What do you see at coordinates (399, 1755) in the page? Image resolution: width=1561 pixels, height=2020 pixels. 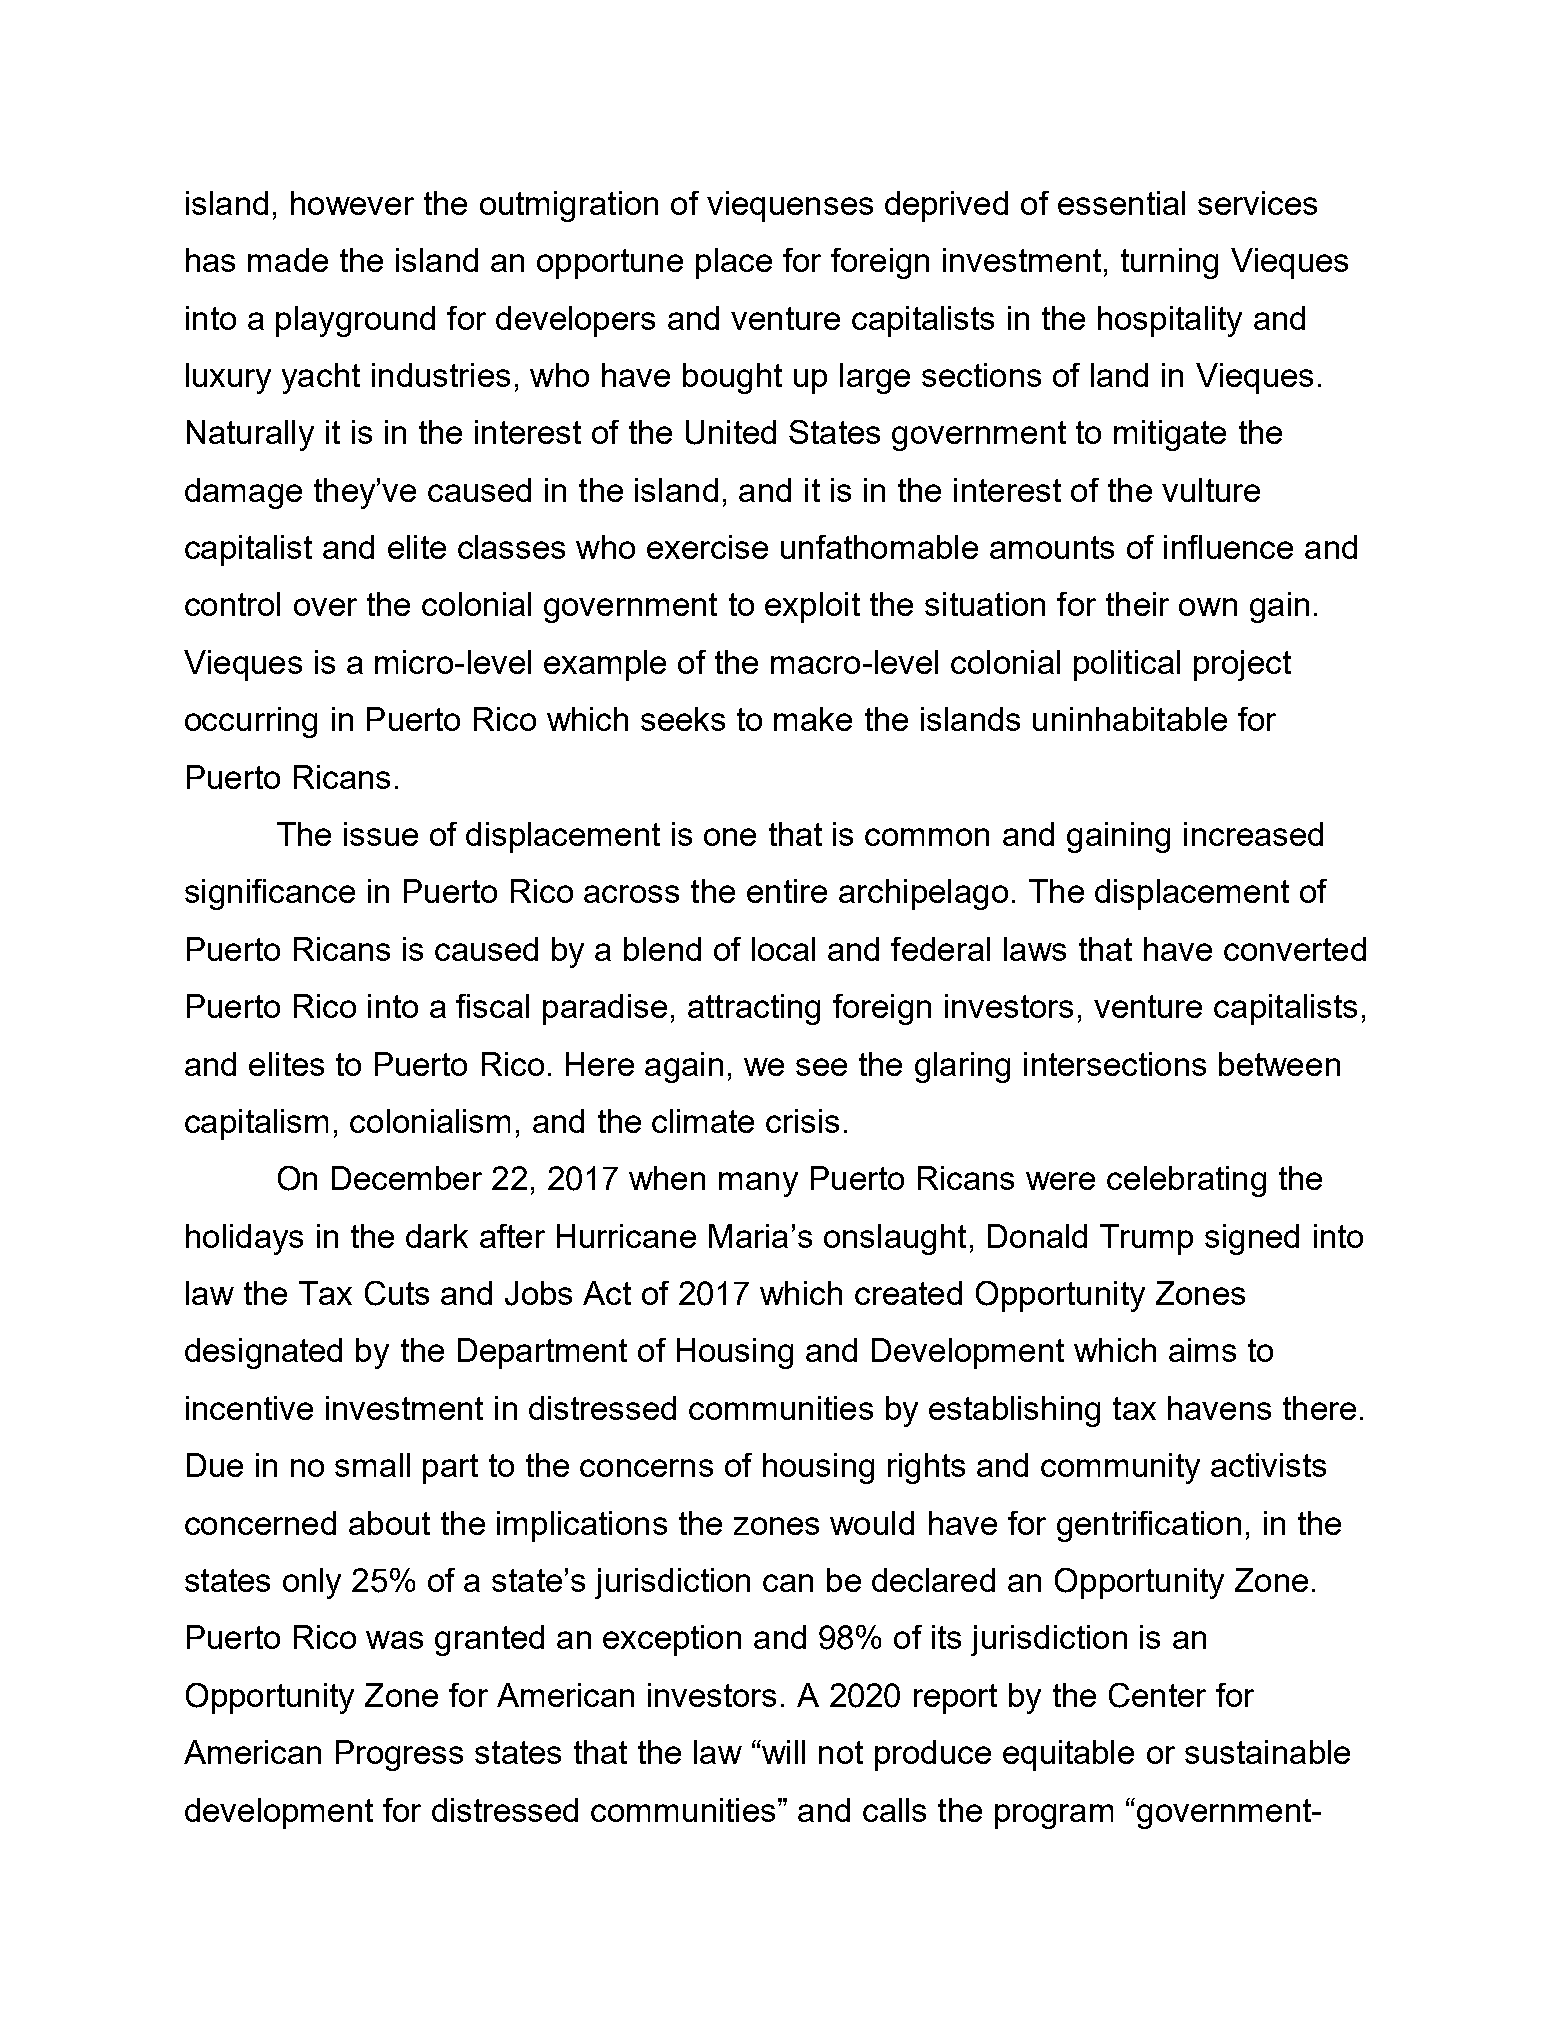 I see `Progress` at bounding box center [399, 1755].
